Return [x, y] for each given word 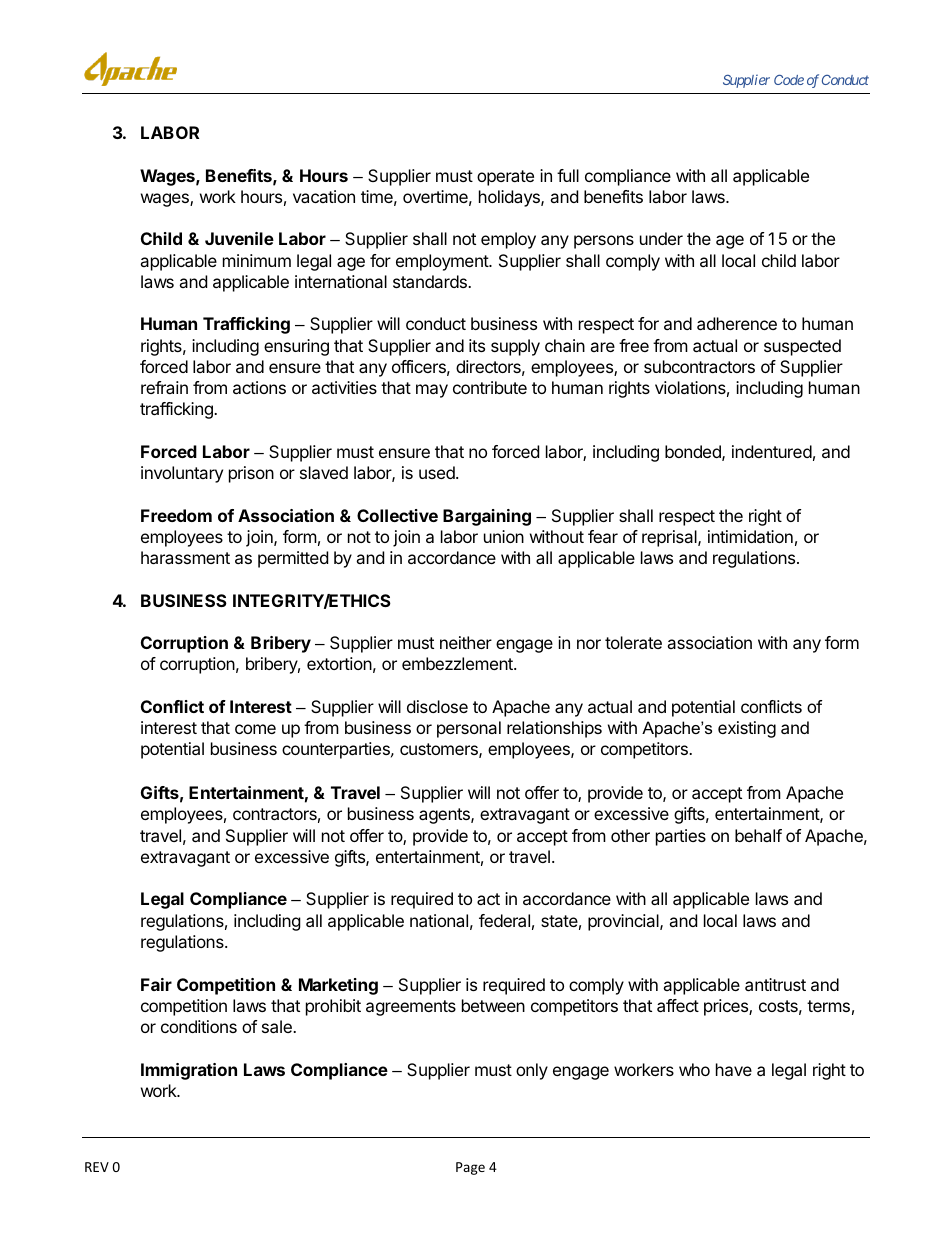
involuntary [182, 474]
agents [445, 816]
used [438, 472]
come [255, 729]
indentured [772, 451]
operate [505, 178]
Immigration [189, 1071]
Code [789, 79]
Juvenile [239, 238]
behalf [758, 835]
